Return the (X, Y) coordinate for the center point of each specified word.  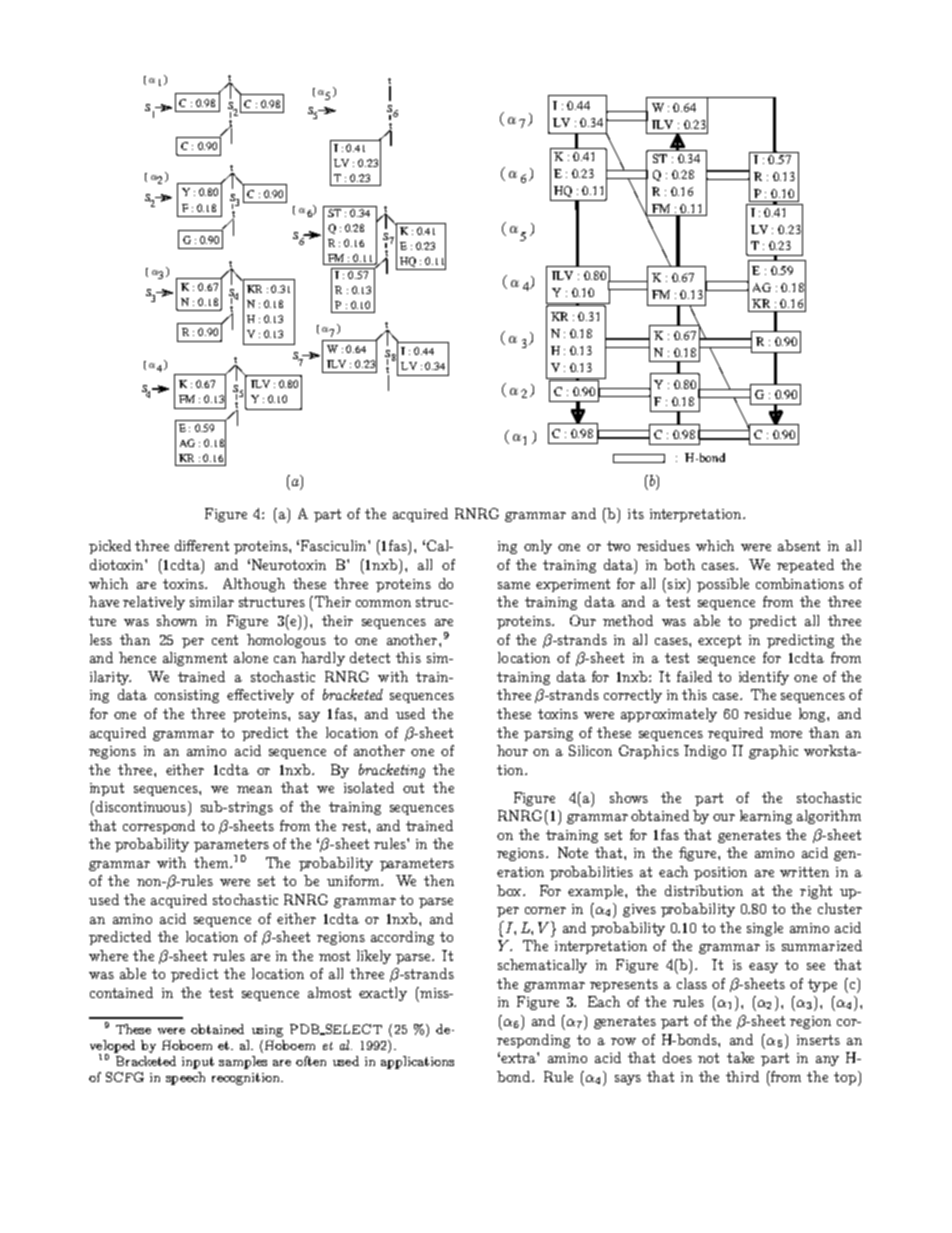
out (413, 788)
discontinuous (139, 806)
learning (766, 817)
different (202, 545)
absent (799, 545)
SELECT (352, 1029)
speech (185, 1078)
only (538, 547)
